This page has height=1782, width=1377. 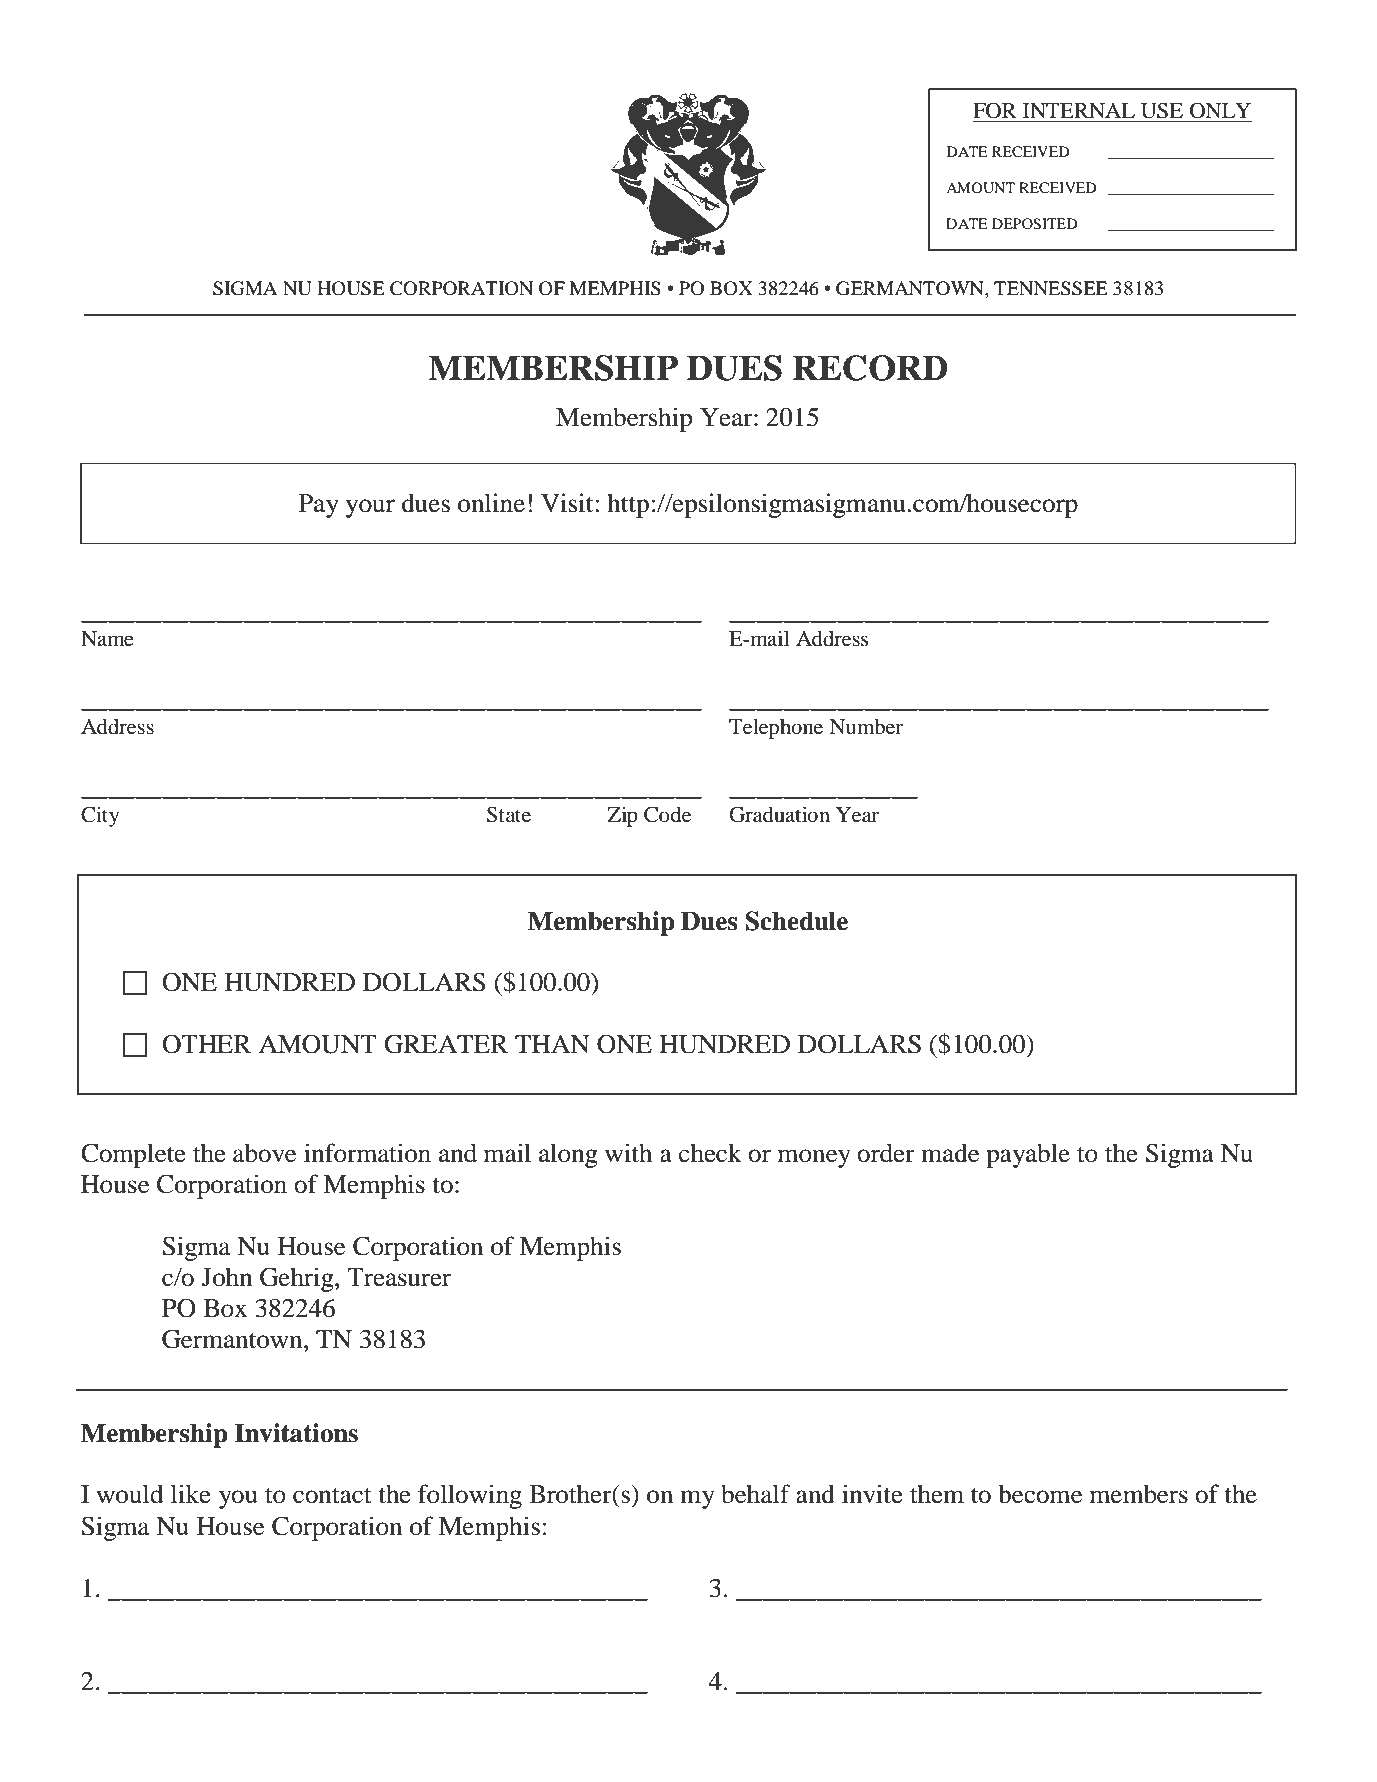 I want to click on City, so click(x=100, y=816).
